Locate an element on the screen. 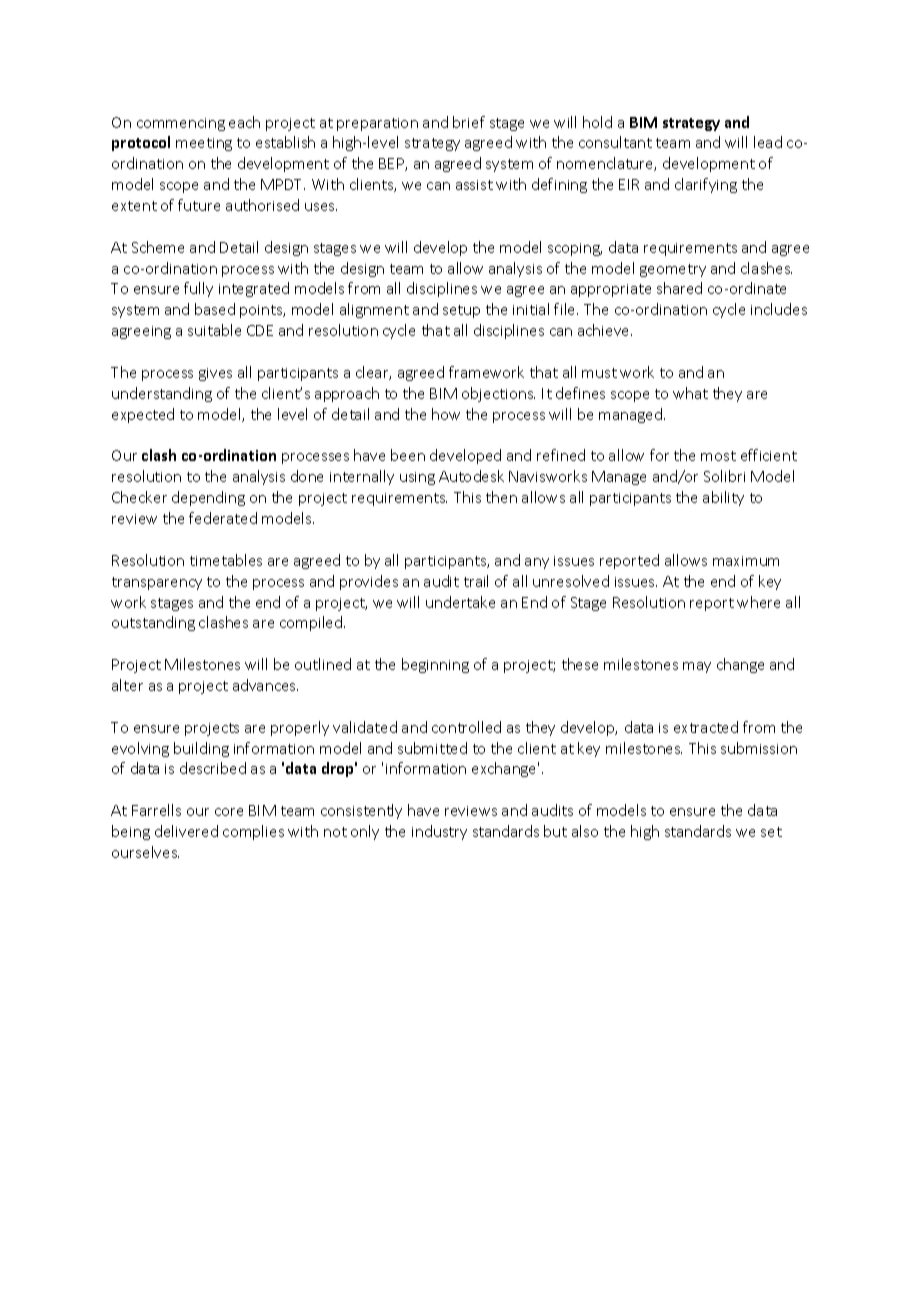 The height and width of the screenshot is (1308, 924). industry is located at coordinates (439, 832).
